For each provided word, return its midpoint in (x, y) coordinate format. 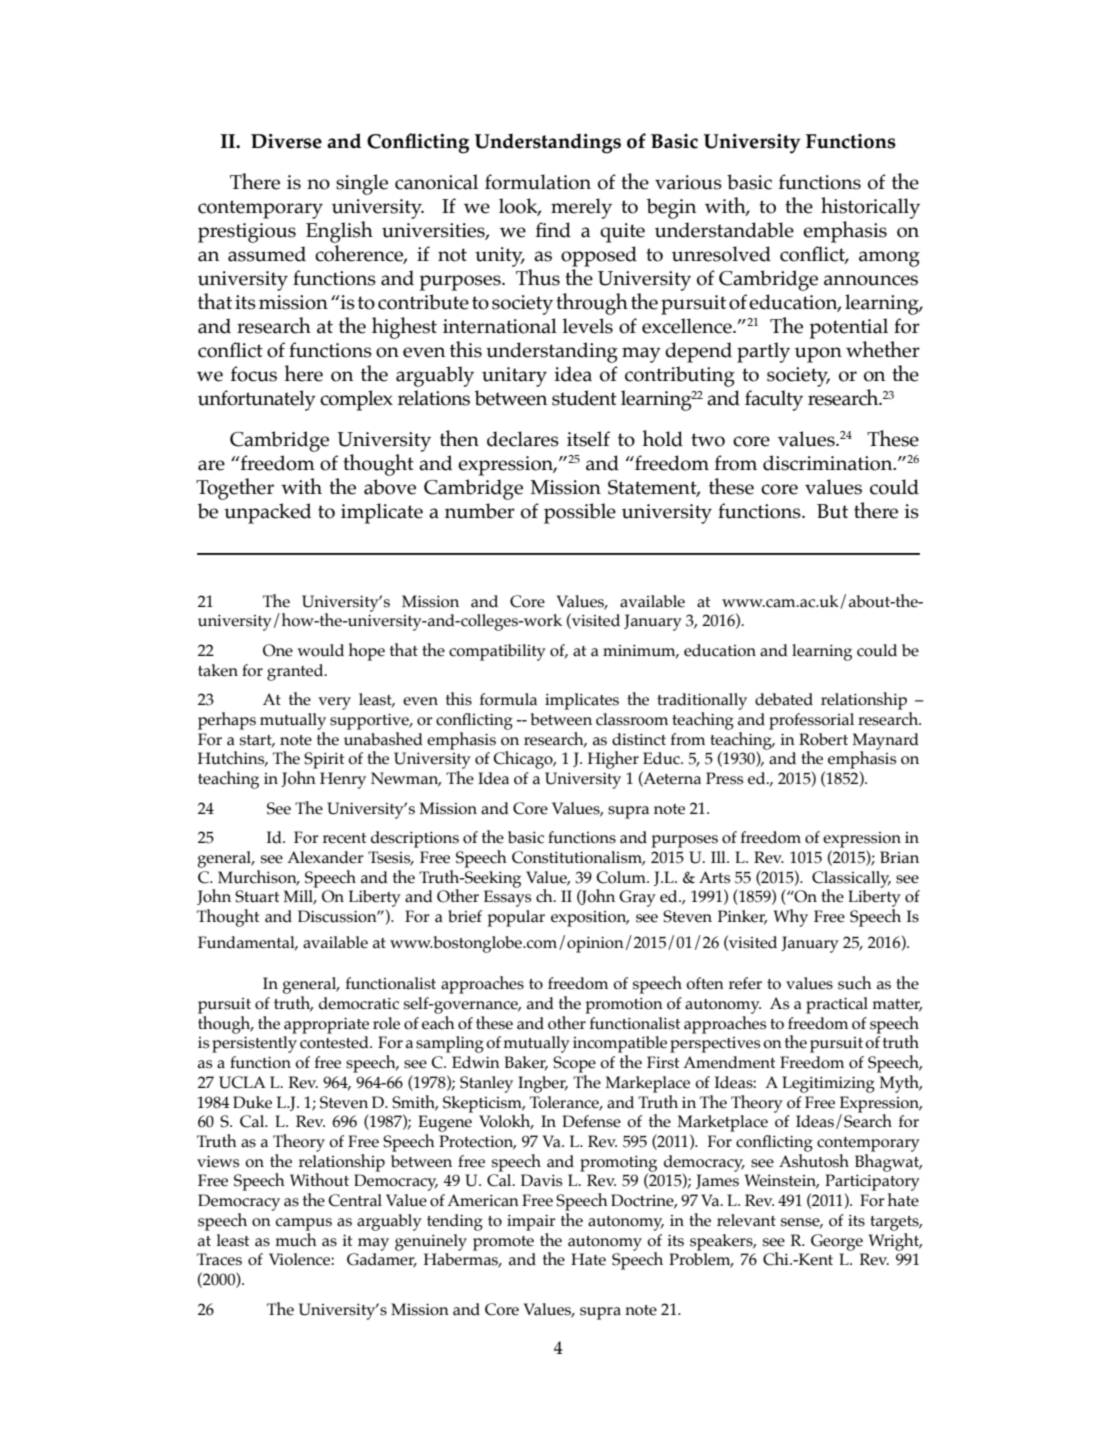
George (837, 1242)
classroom (632, 719)
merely (581, 208)
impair (531, 1222)
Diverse (286, 141)
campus (304, 1224)
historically (870, 208)
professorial (811, 721)
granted (296, 672)
